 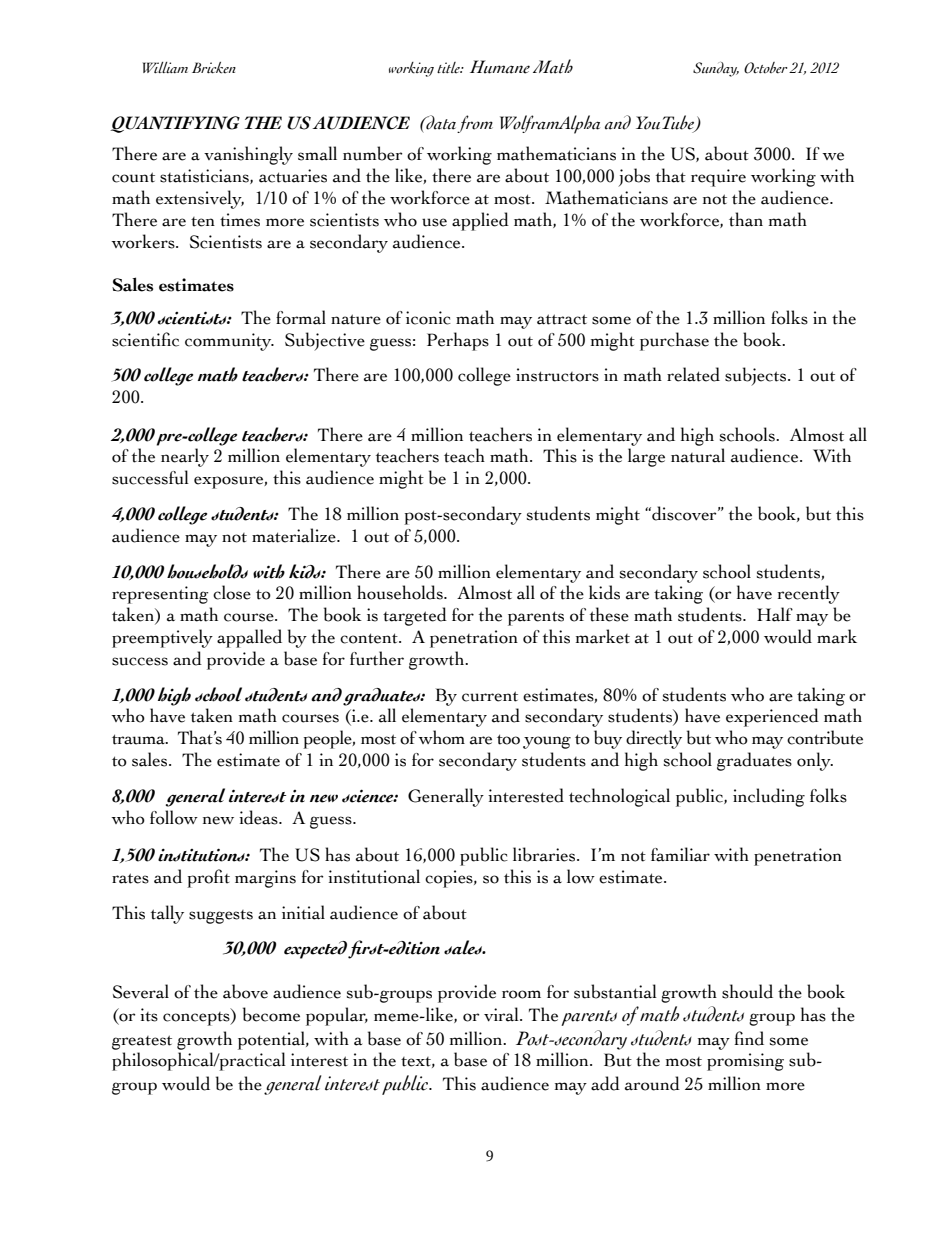 What do you see at coordinates (757, 376) in the screenshot?
I see `subjects` at bounding box center [757, 376].
